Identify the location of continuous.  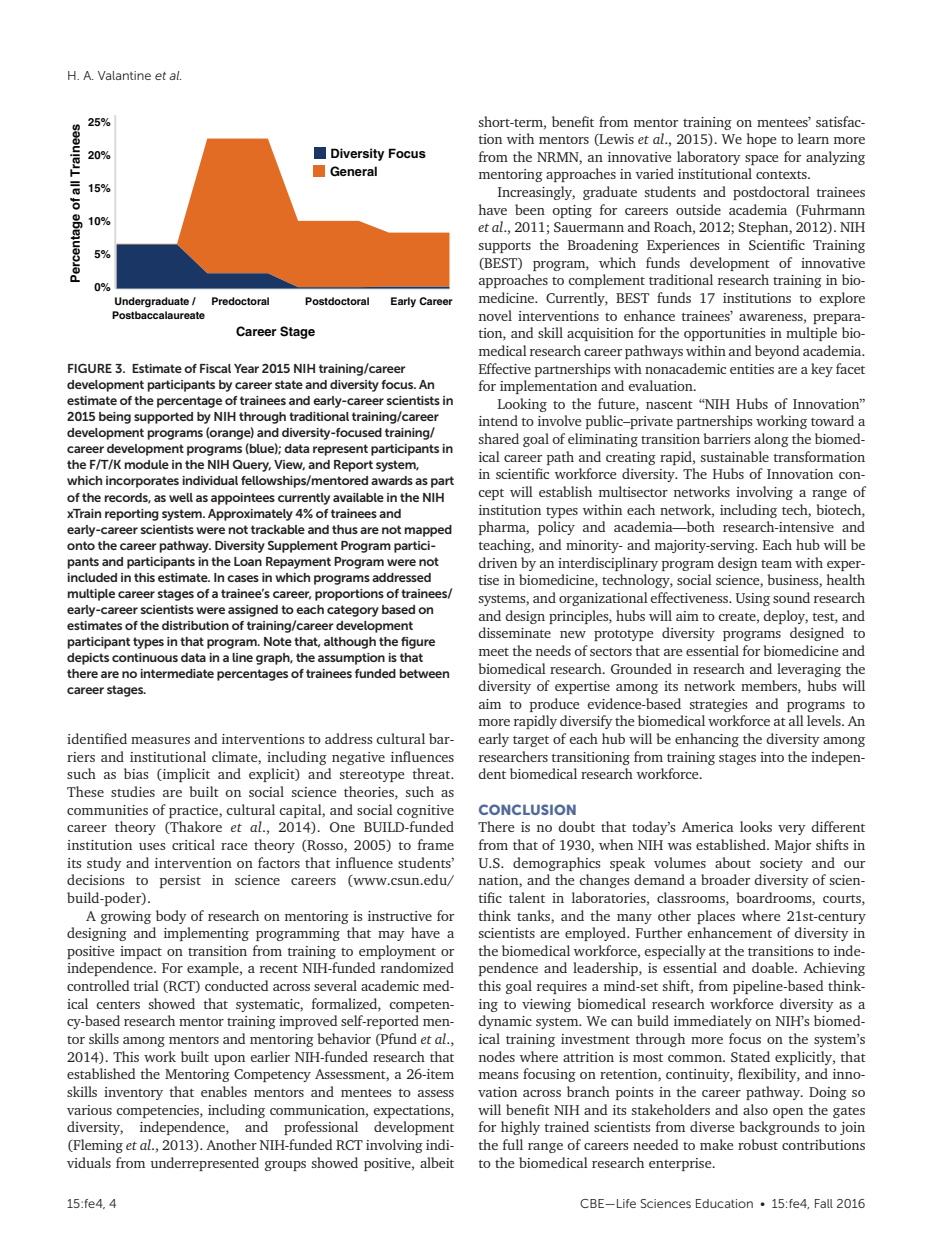
(145, 657).
